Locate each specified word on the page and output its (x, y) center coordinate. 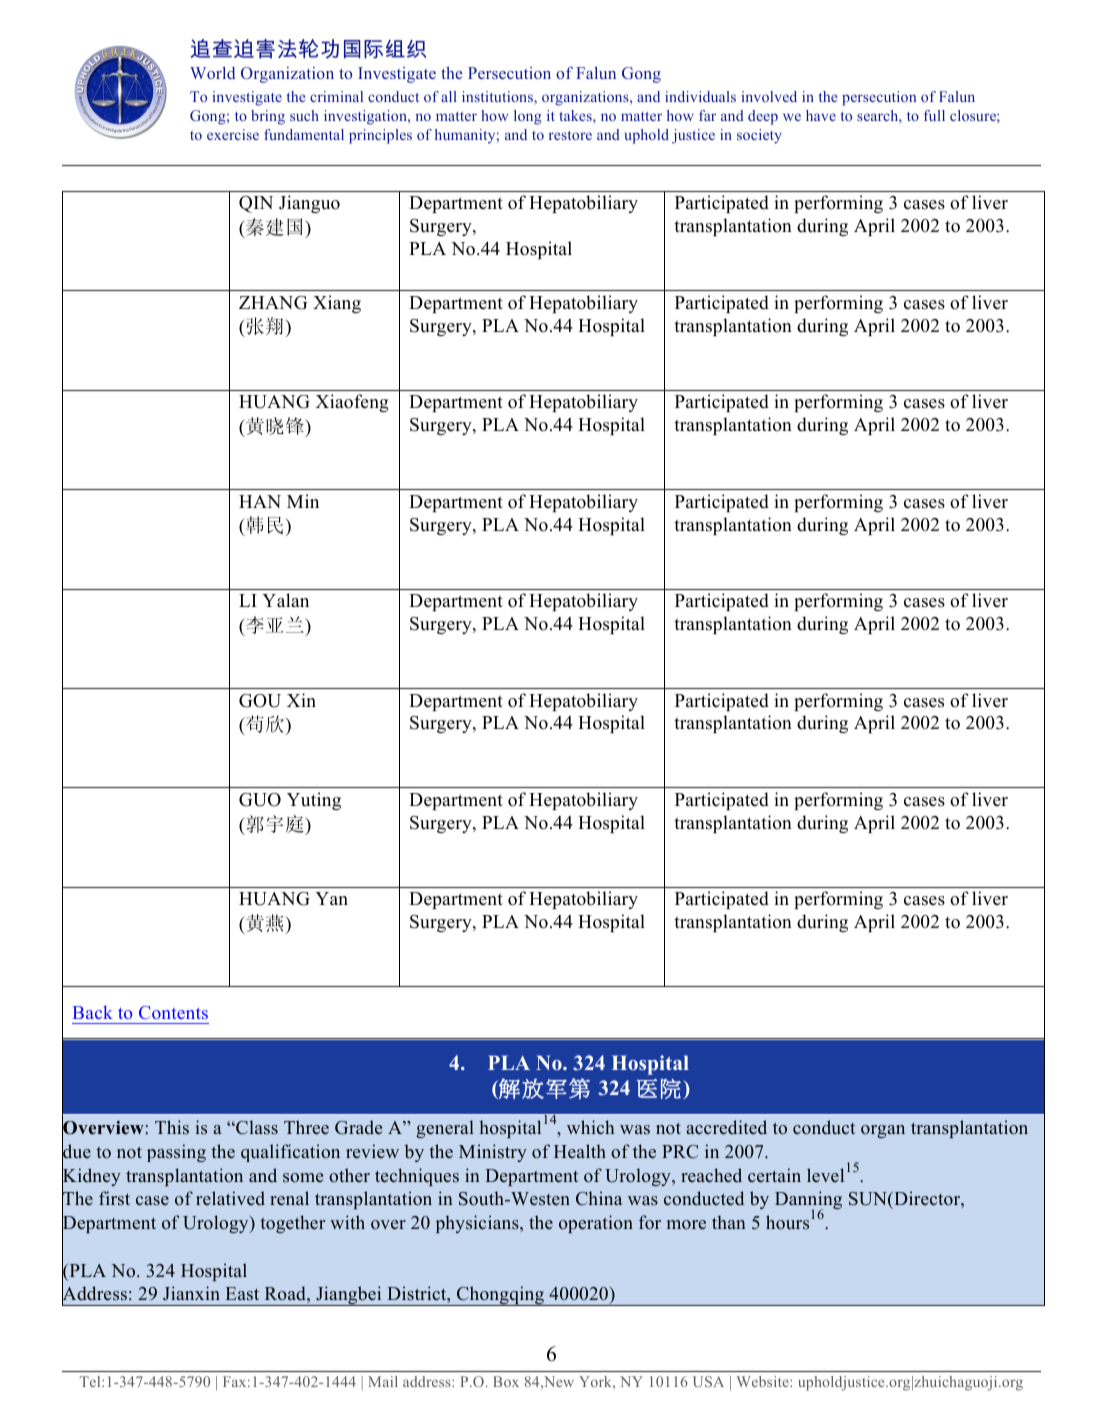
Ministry (493, 1153)
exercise (233, 134)
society (759, 136)
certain (774, 1175)
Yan (331, 898)
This (172, 1127)
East (242, 1294)
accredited (726, 1127)
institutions (498, 96)
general (445, 1129)
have (821, 115)
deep (763, 117)
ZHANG (273, 303)
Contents (173, 1012)
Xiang (337, 304)
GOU (260, 701)
